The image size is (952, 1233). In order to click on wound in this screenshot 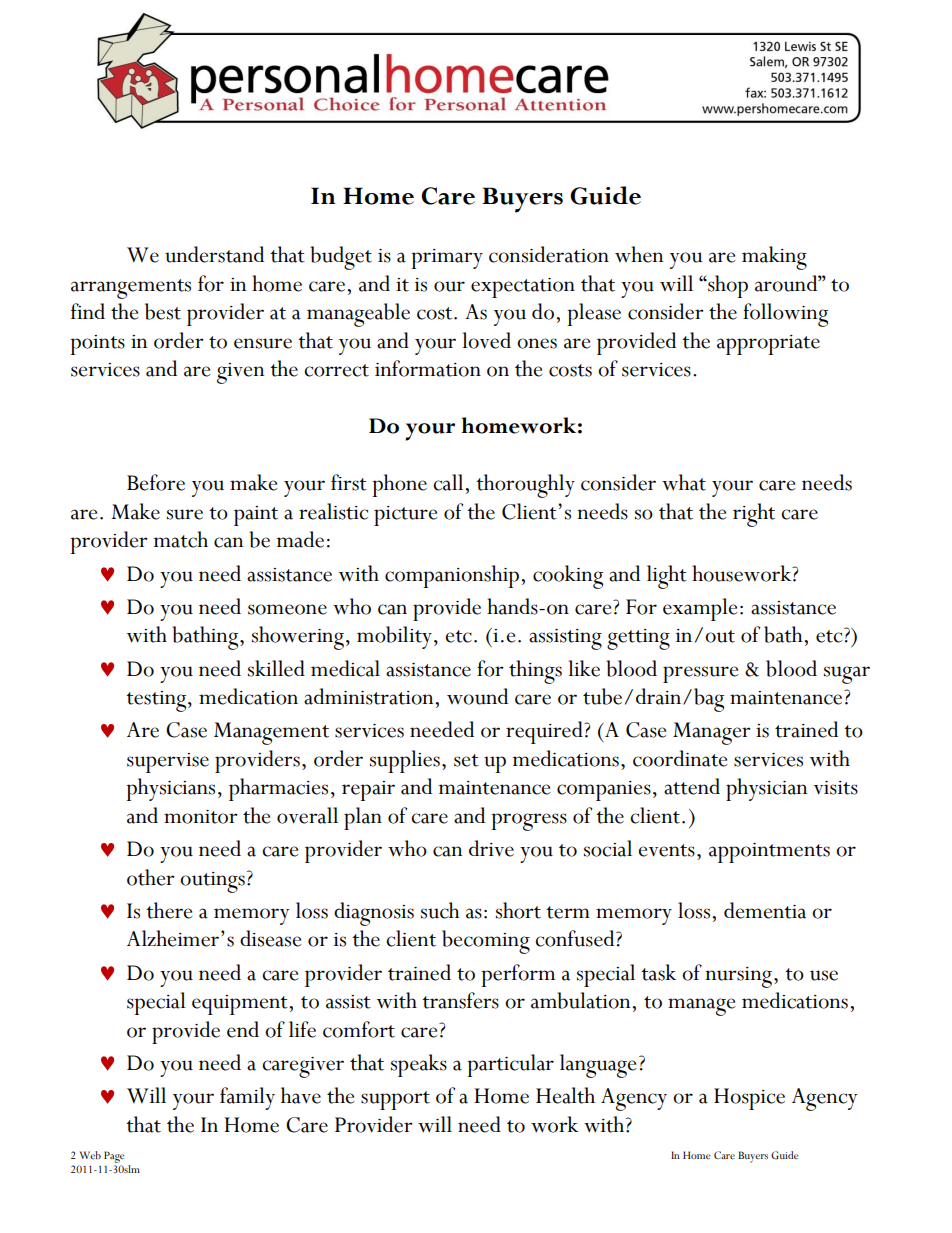, I will do `click(477, 696)`.
